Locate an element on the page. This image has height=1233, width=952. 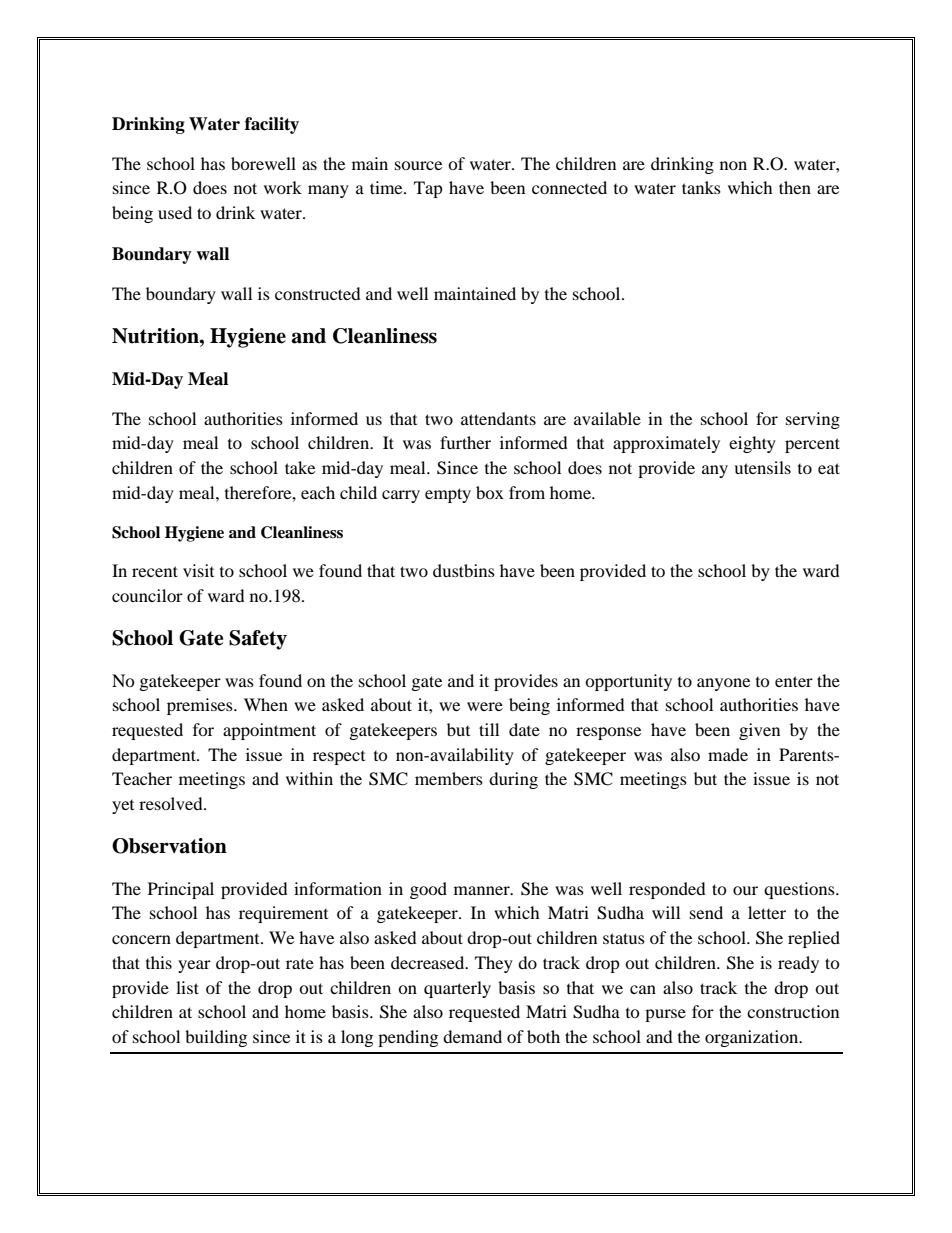
tanks is located at coordinates (701, 187).
